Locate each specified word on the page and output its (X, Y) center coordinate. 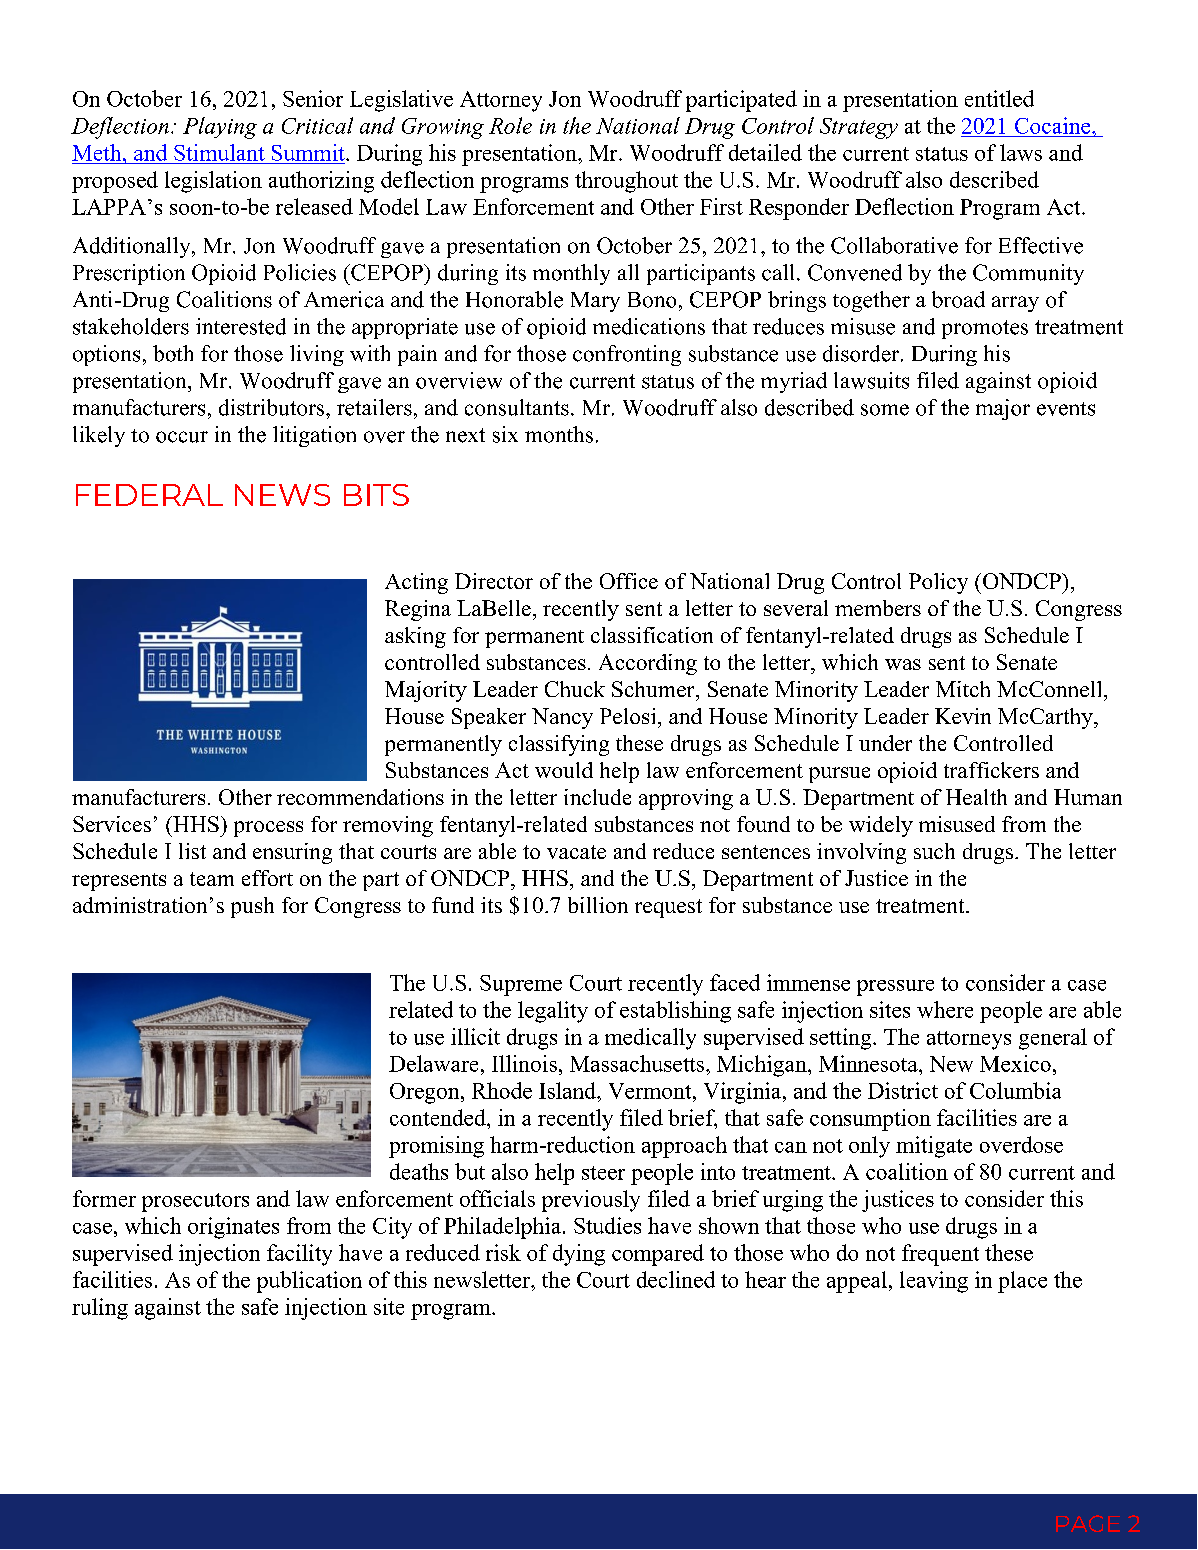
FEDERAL (149, 495)
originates (233, 1228)
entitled (999, 98)
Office (629, 581)
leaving (934, 1282)
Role (510, 125)
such (934, 851)
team (212, 879)
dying (579, 1255)
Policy (938, 583)
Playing (220, 128)
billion (598, 905)
